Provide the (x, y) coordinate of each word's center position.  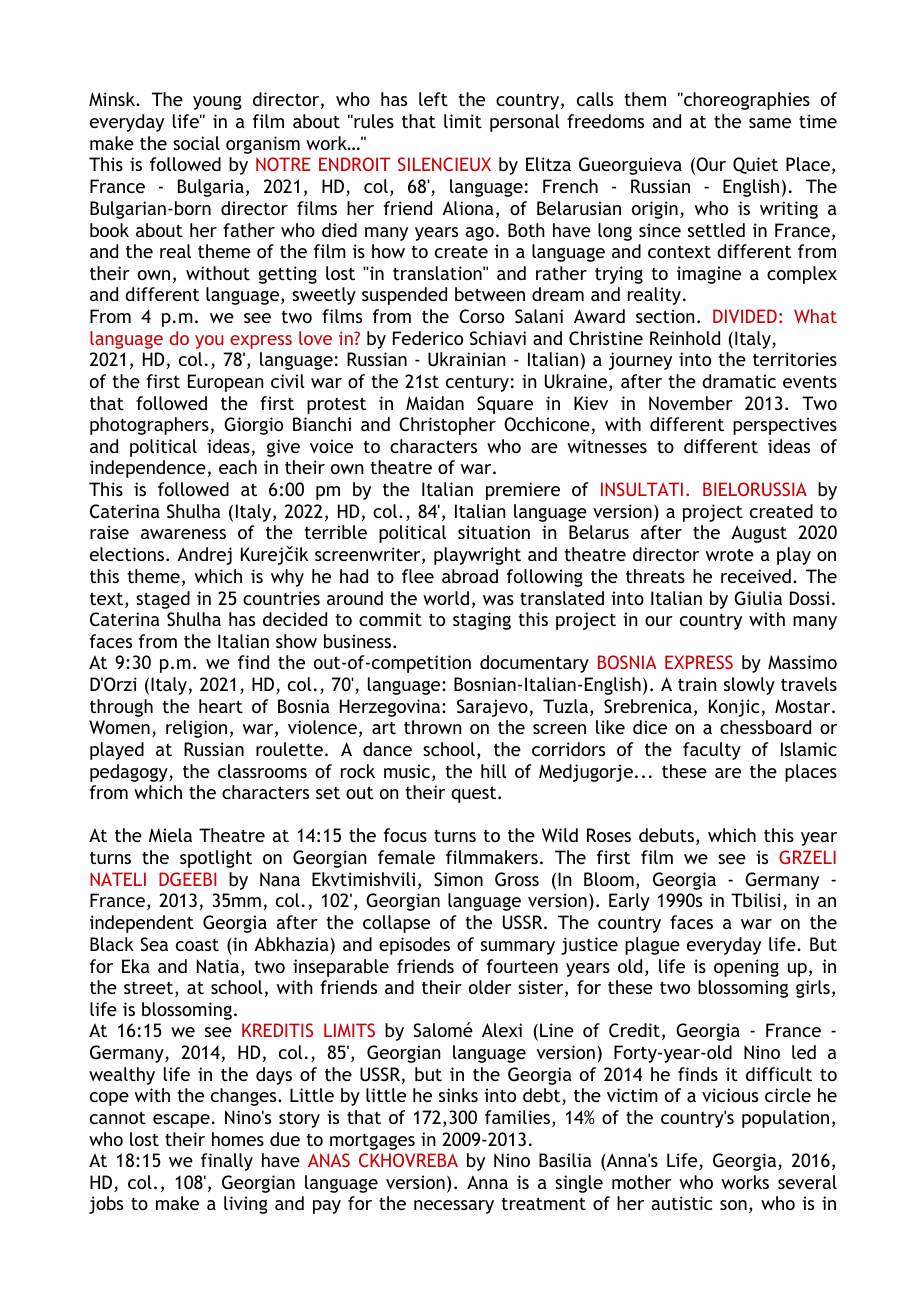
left (433, 99)
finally (227, 1162)
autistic (681, 1203)
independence (148, 469)
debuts (666, 835)
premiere (523, 491)
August (759, 534)
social (196, 143)
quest (475, 794)
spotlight (216, 859)
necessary (454, 1207)
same (770, 123)
